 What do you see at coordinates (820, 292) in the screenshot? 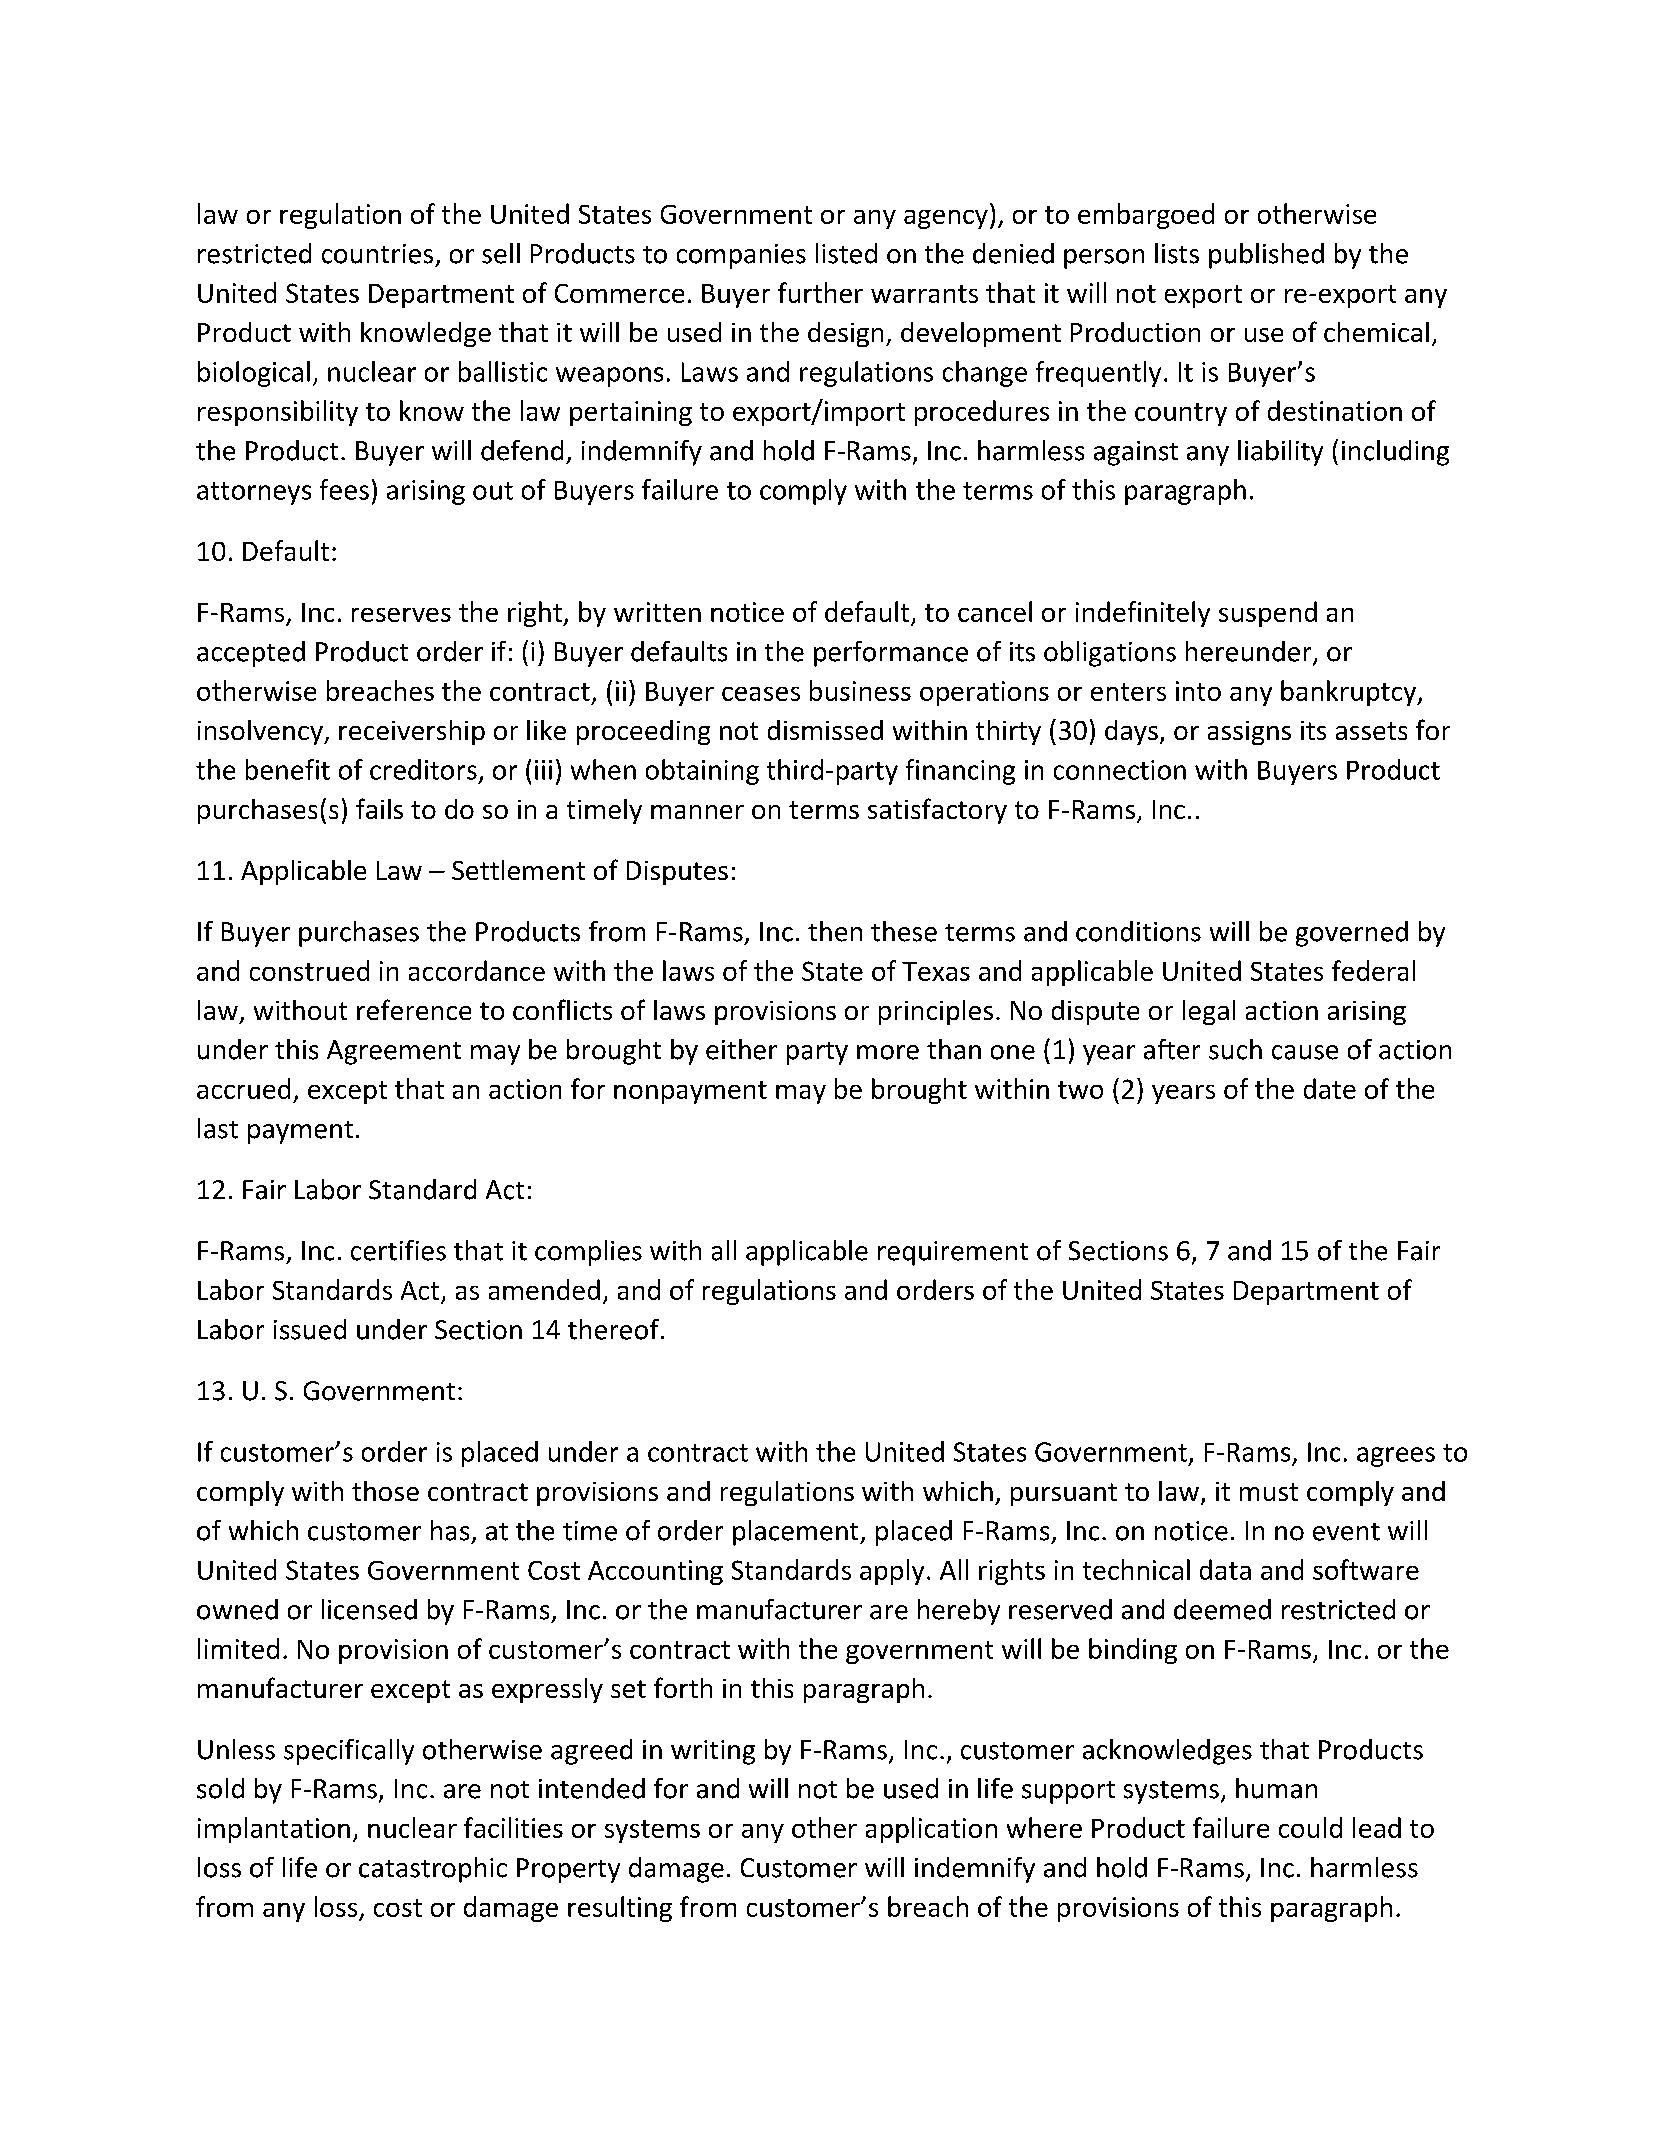
I see `further` at bounding box center [820, 292].
